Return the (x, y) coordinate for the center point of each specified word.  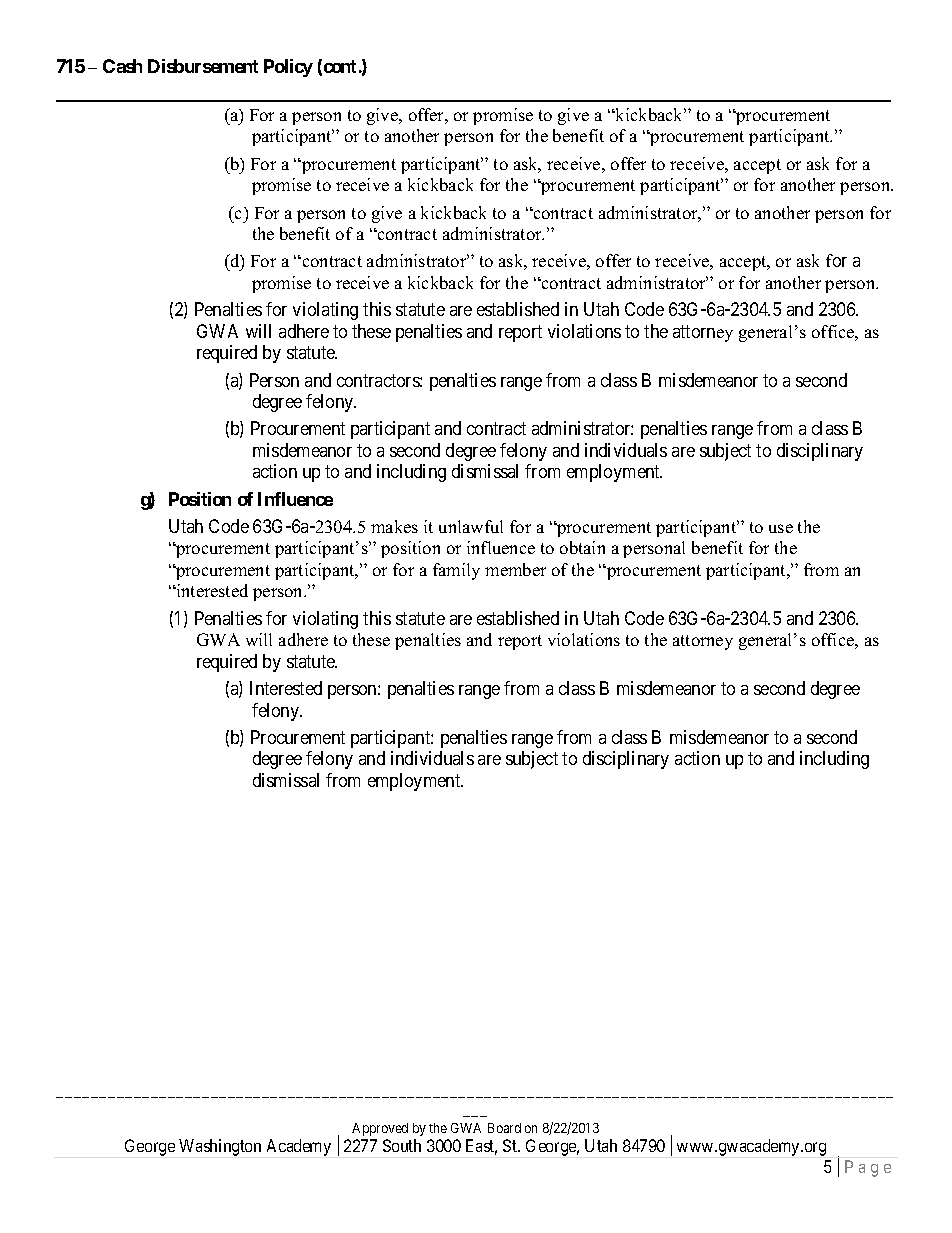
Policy (288, 68)
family (456, 571)
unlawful (471, 526)
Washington (220, 1147)
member (515, 569)
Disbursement (203, 66)
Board (504, 1128)
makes (394, 526)
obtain (582, 547)
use (781, 528)
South (402, 1145)
